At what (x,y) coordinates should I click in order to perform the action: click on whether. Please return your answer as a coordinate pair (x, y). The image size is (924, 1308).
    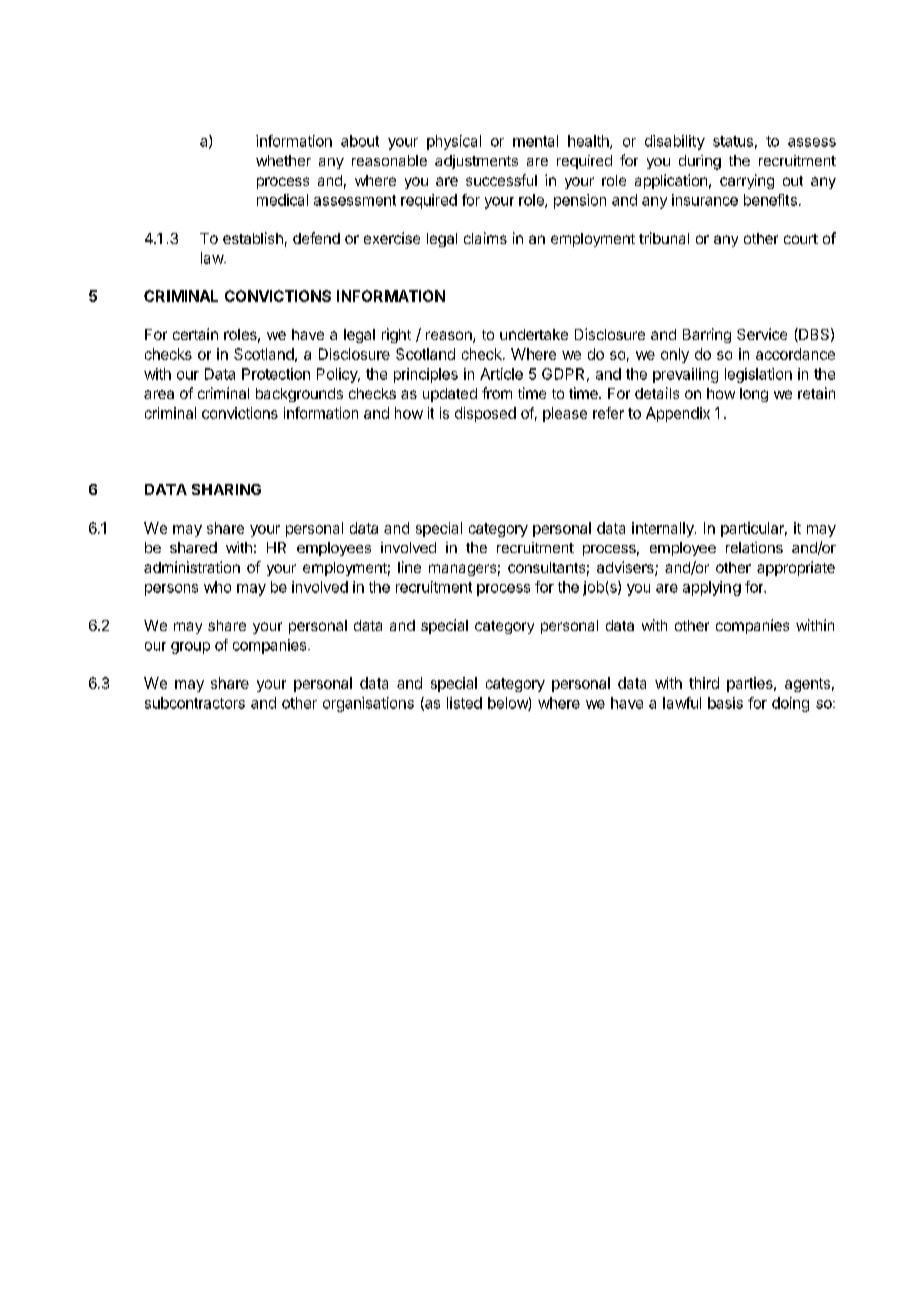
    Looking at the image, I should click on (283, 160).
